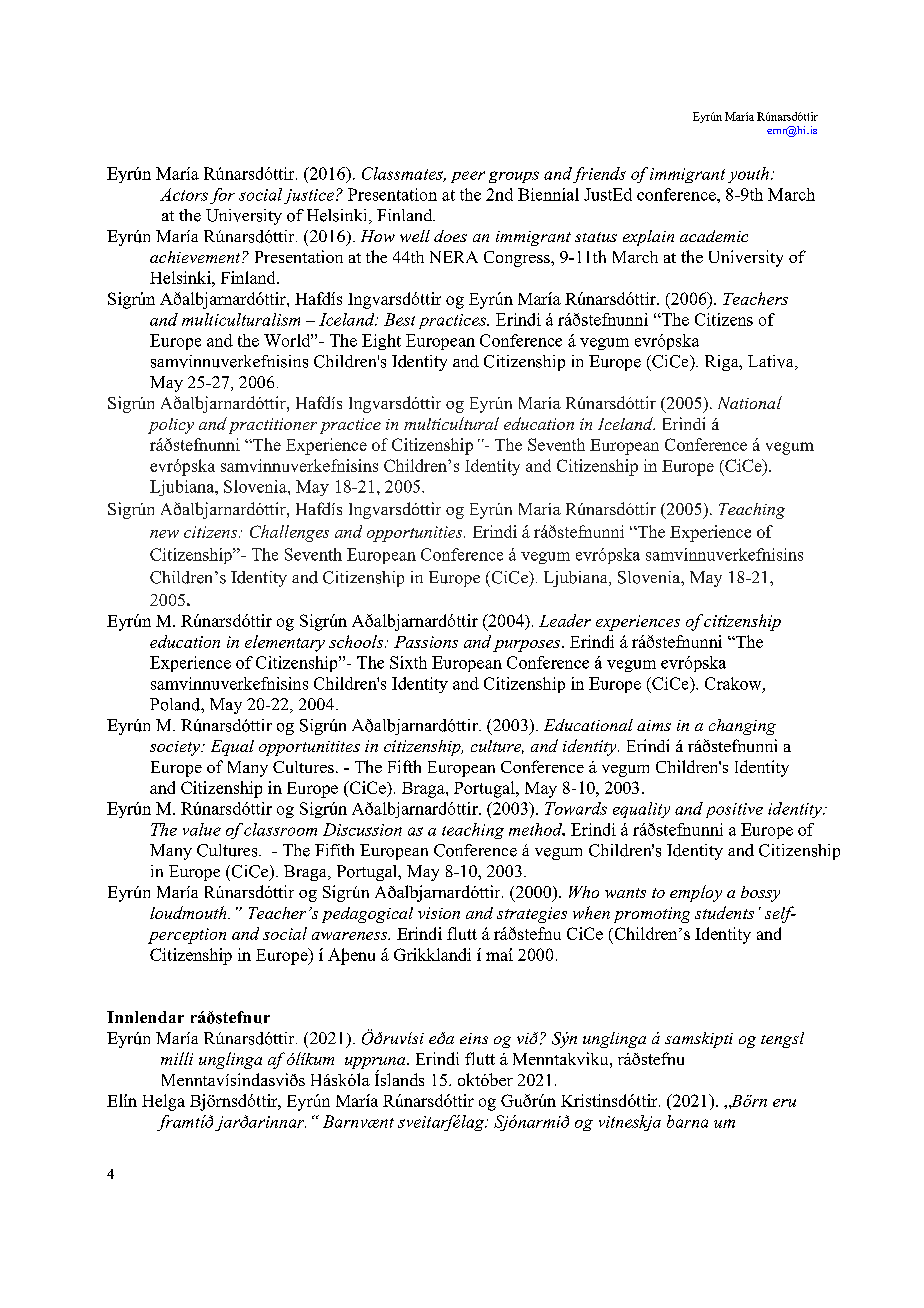  I want to click on loudmouth, so click(189, 912).
